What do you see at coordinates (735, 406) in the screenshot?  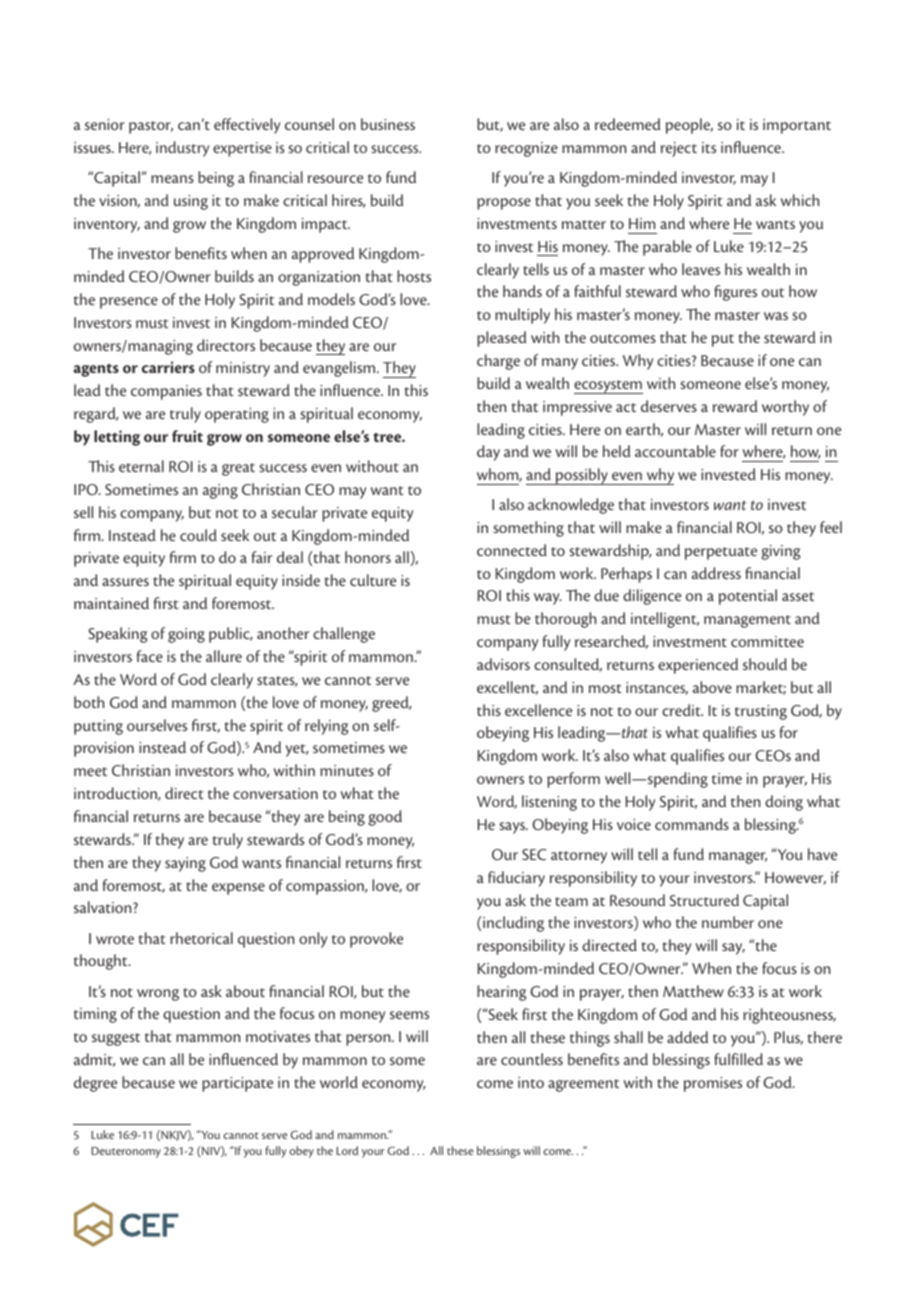 I see `reward` at bounding box center [735, 406].
